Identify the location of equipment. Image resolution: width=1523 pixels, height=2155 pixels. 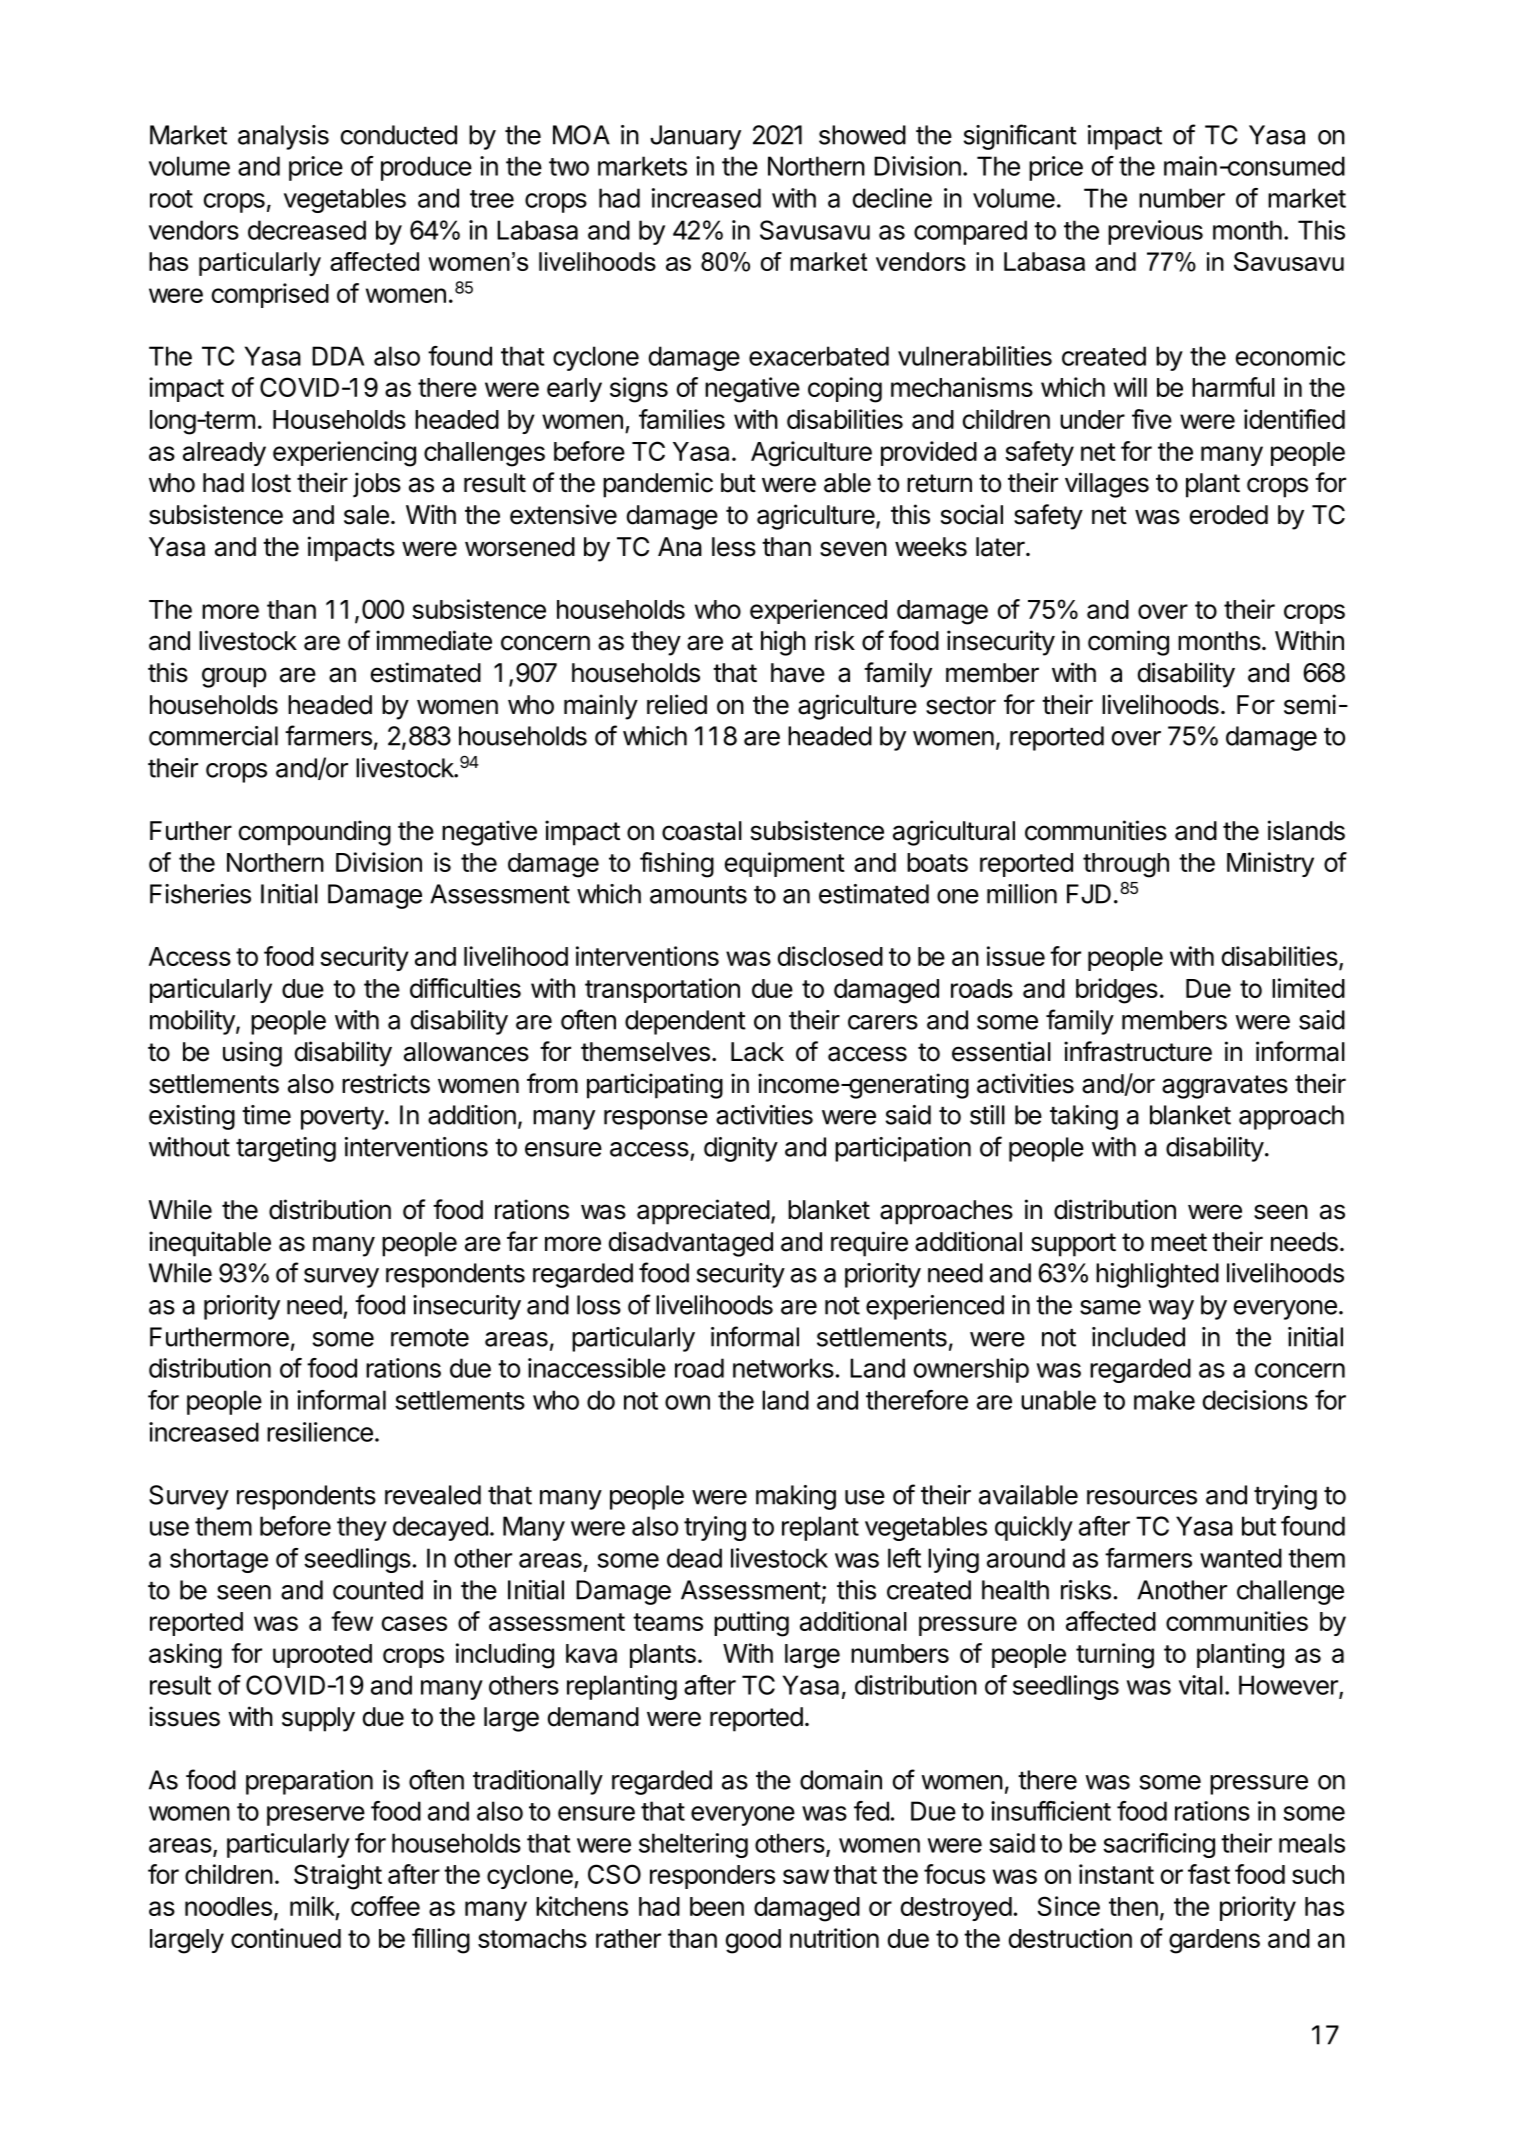
(785, 864).
